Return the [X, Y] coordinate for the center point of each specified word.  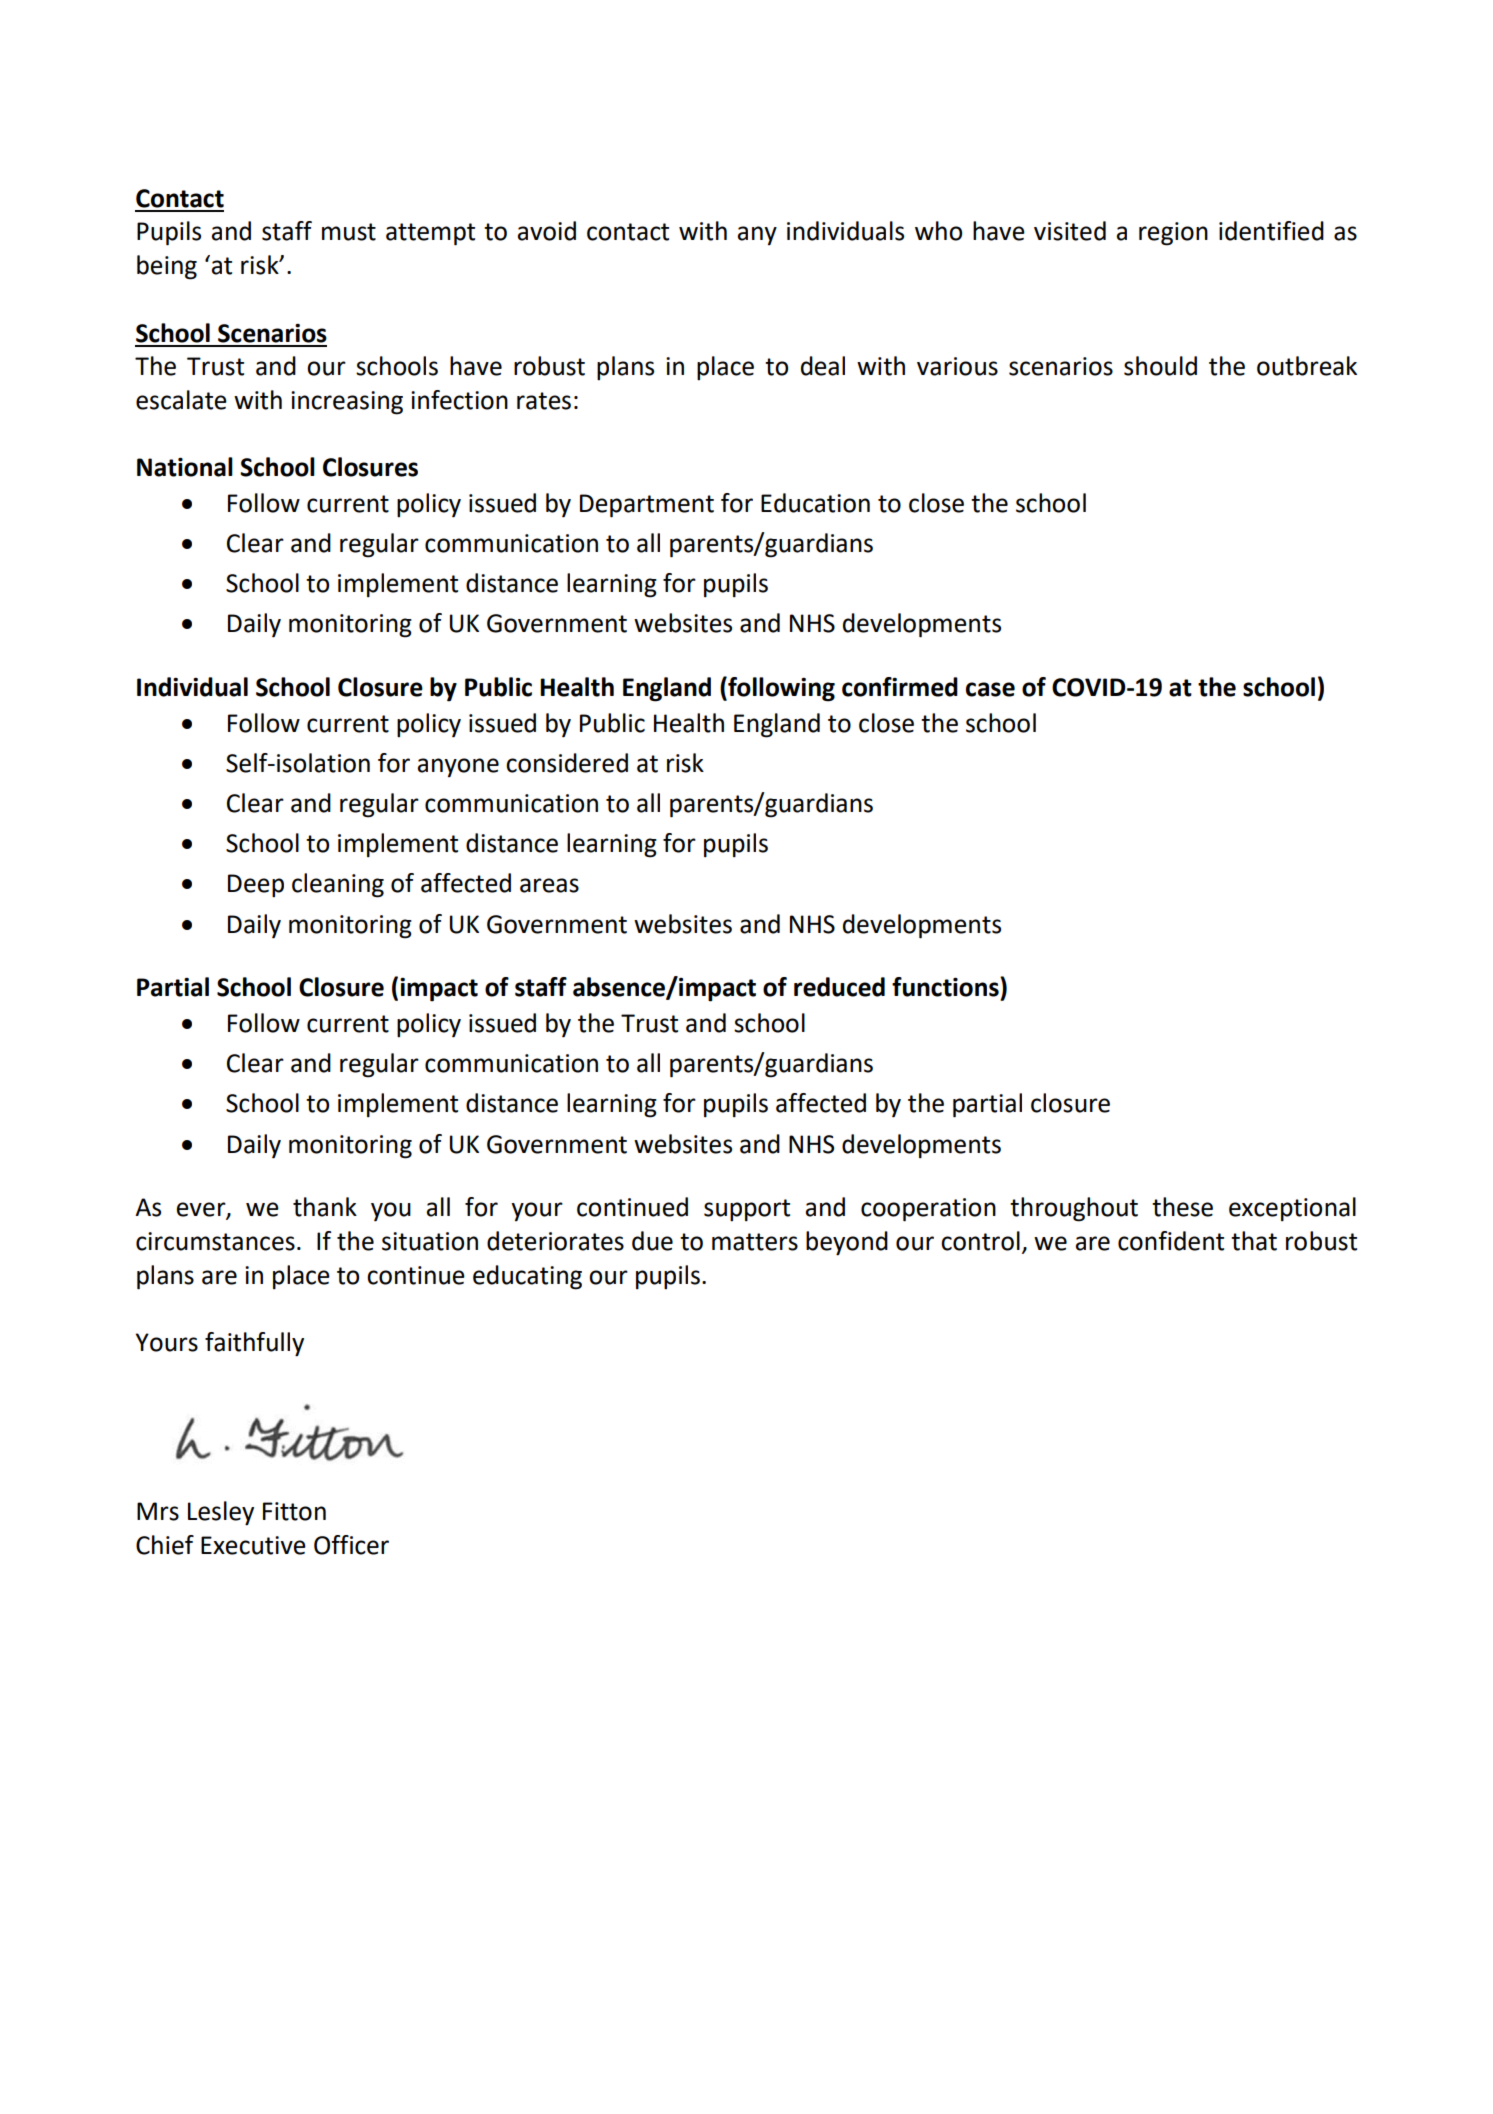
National [185, 467]
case [990, 689]
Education [815, 503]
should [1160, 366]
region [1173, 234]
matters [755, 1242]
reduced [839, 987]
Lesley [221, 1513]
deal [823, 366]
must [349, 232]
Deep [256, 885]
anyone [458, 767]
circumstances [215, 1241]
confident [1171, 1241]
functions [946, 987]
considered [567, 763]
